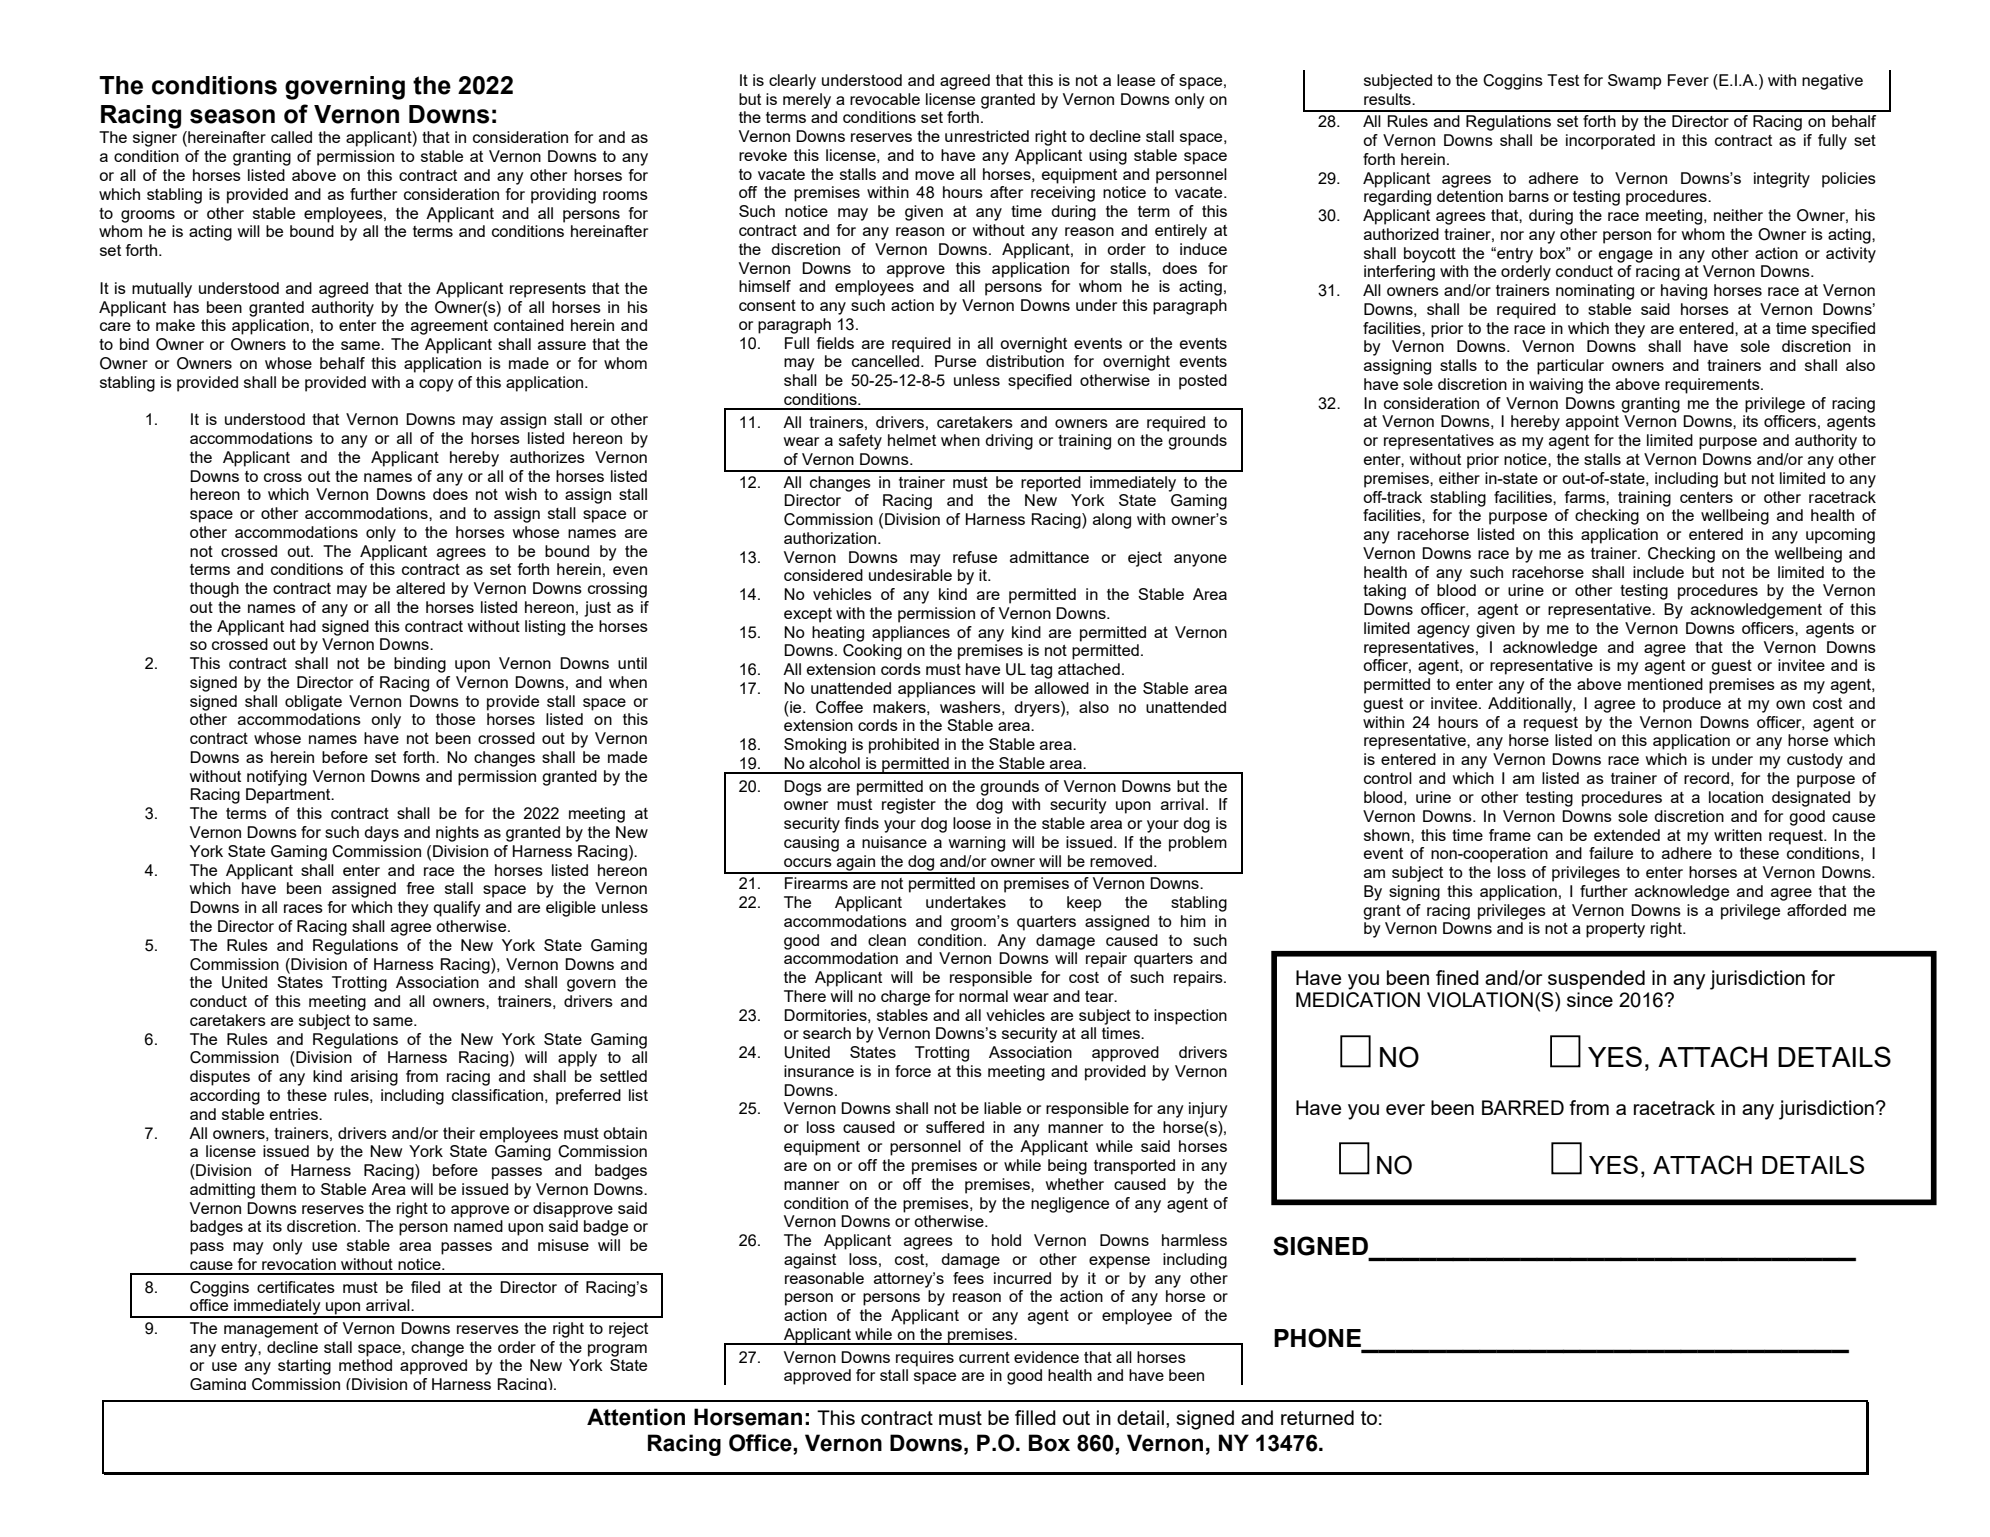 This document has width=1990, height=1537. What do you see at coordinates (365, 1365) in the document?
I see `method` at bounding box center [365, 1365].
